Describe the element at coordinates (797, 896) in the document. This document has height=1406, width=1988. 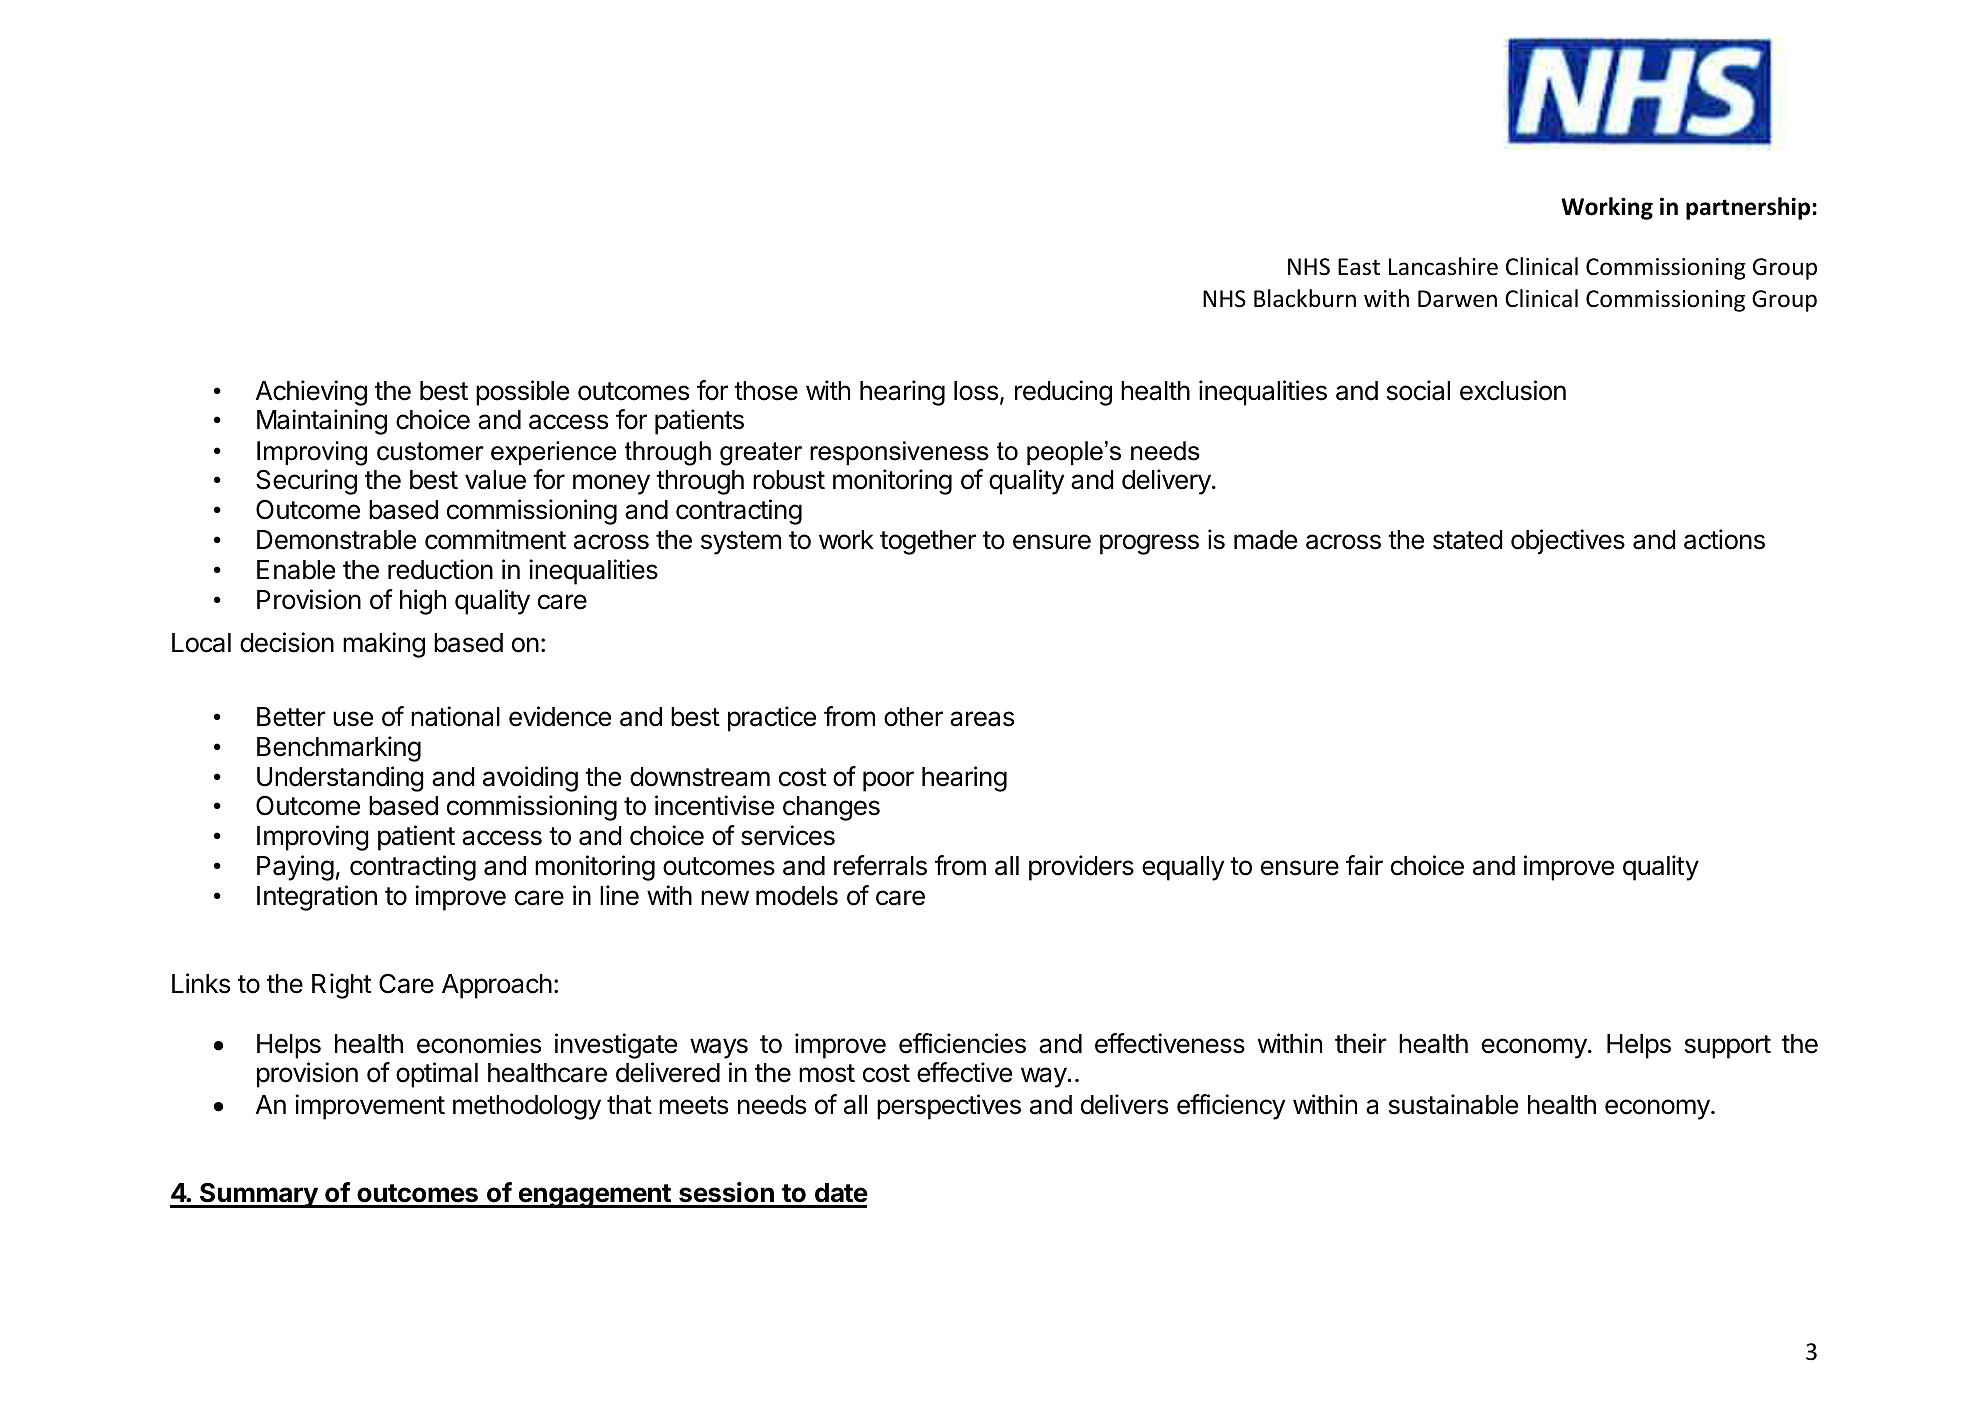
I see `models` at that location.
